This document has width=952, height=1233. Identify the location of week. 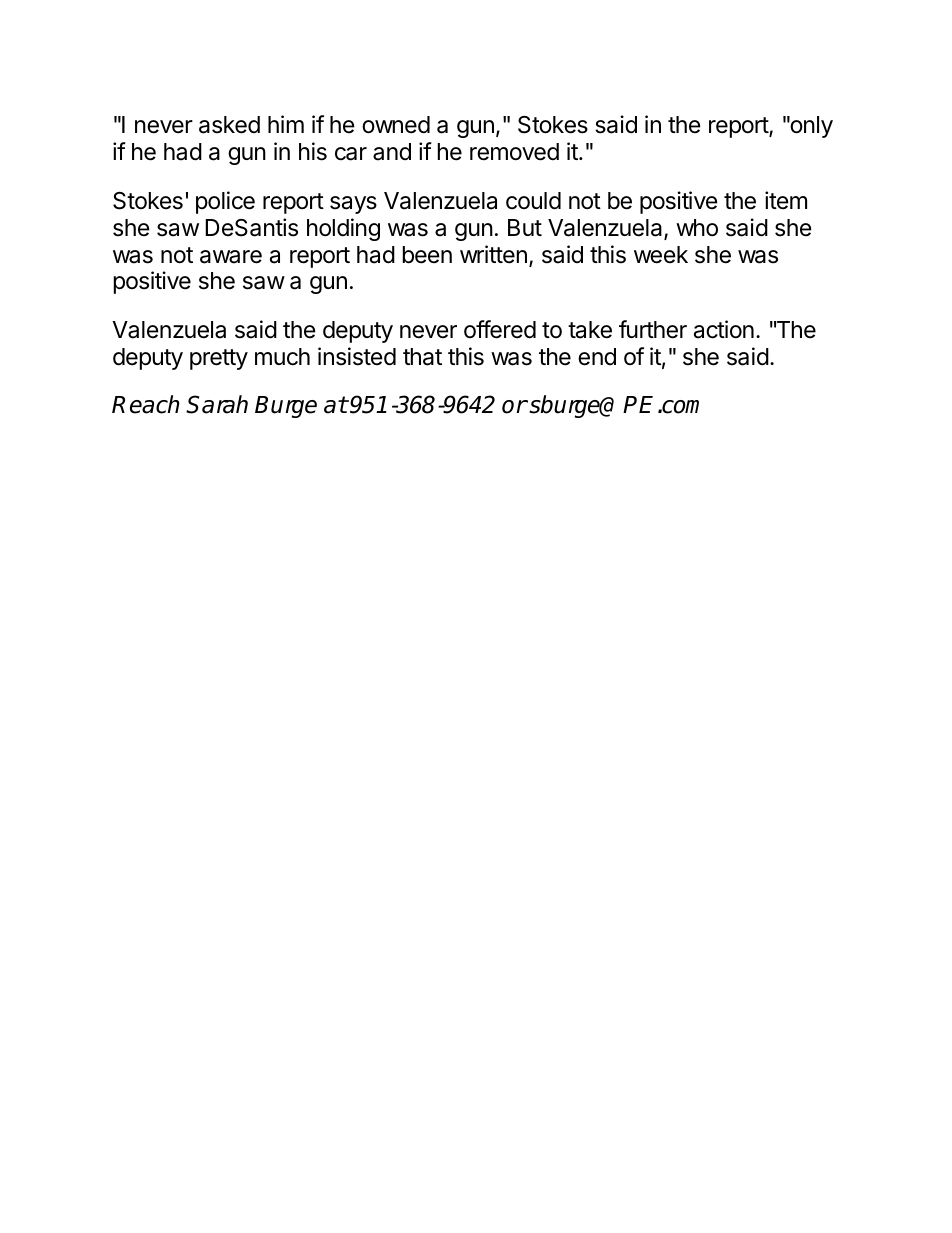
(661, 255).
